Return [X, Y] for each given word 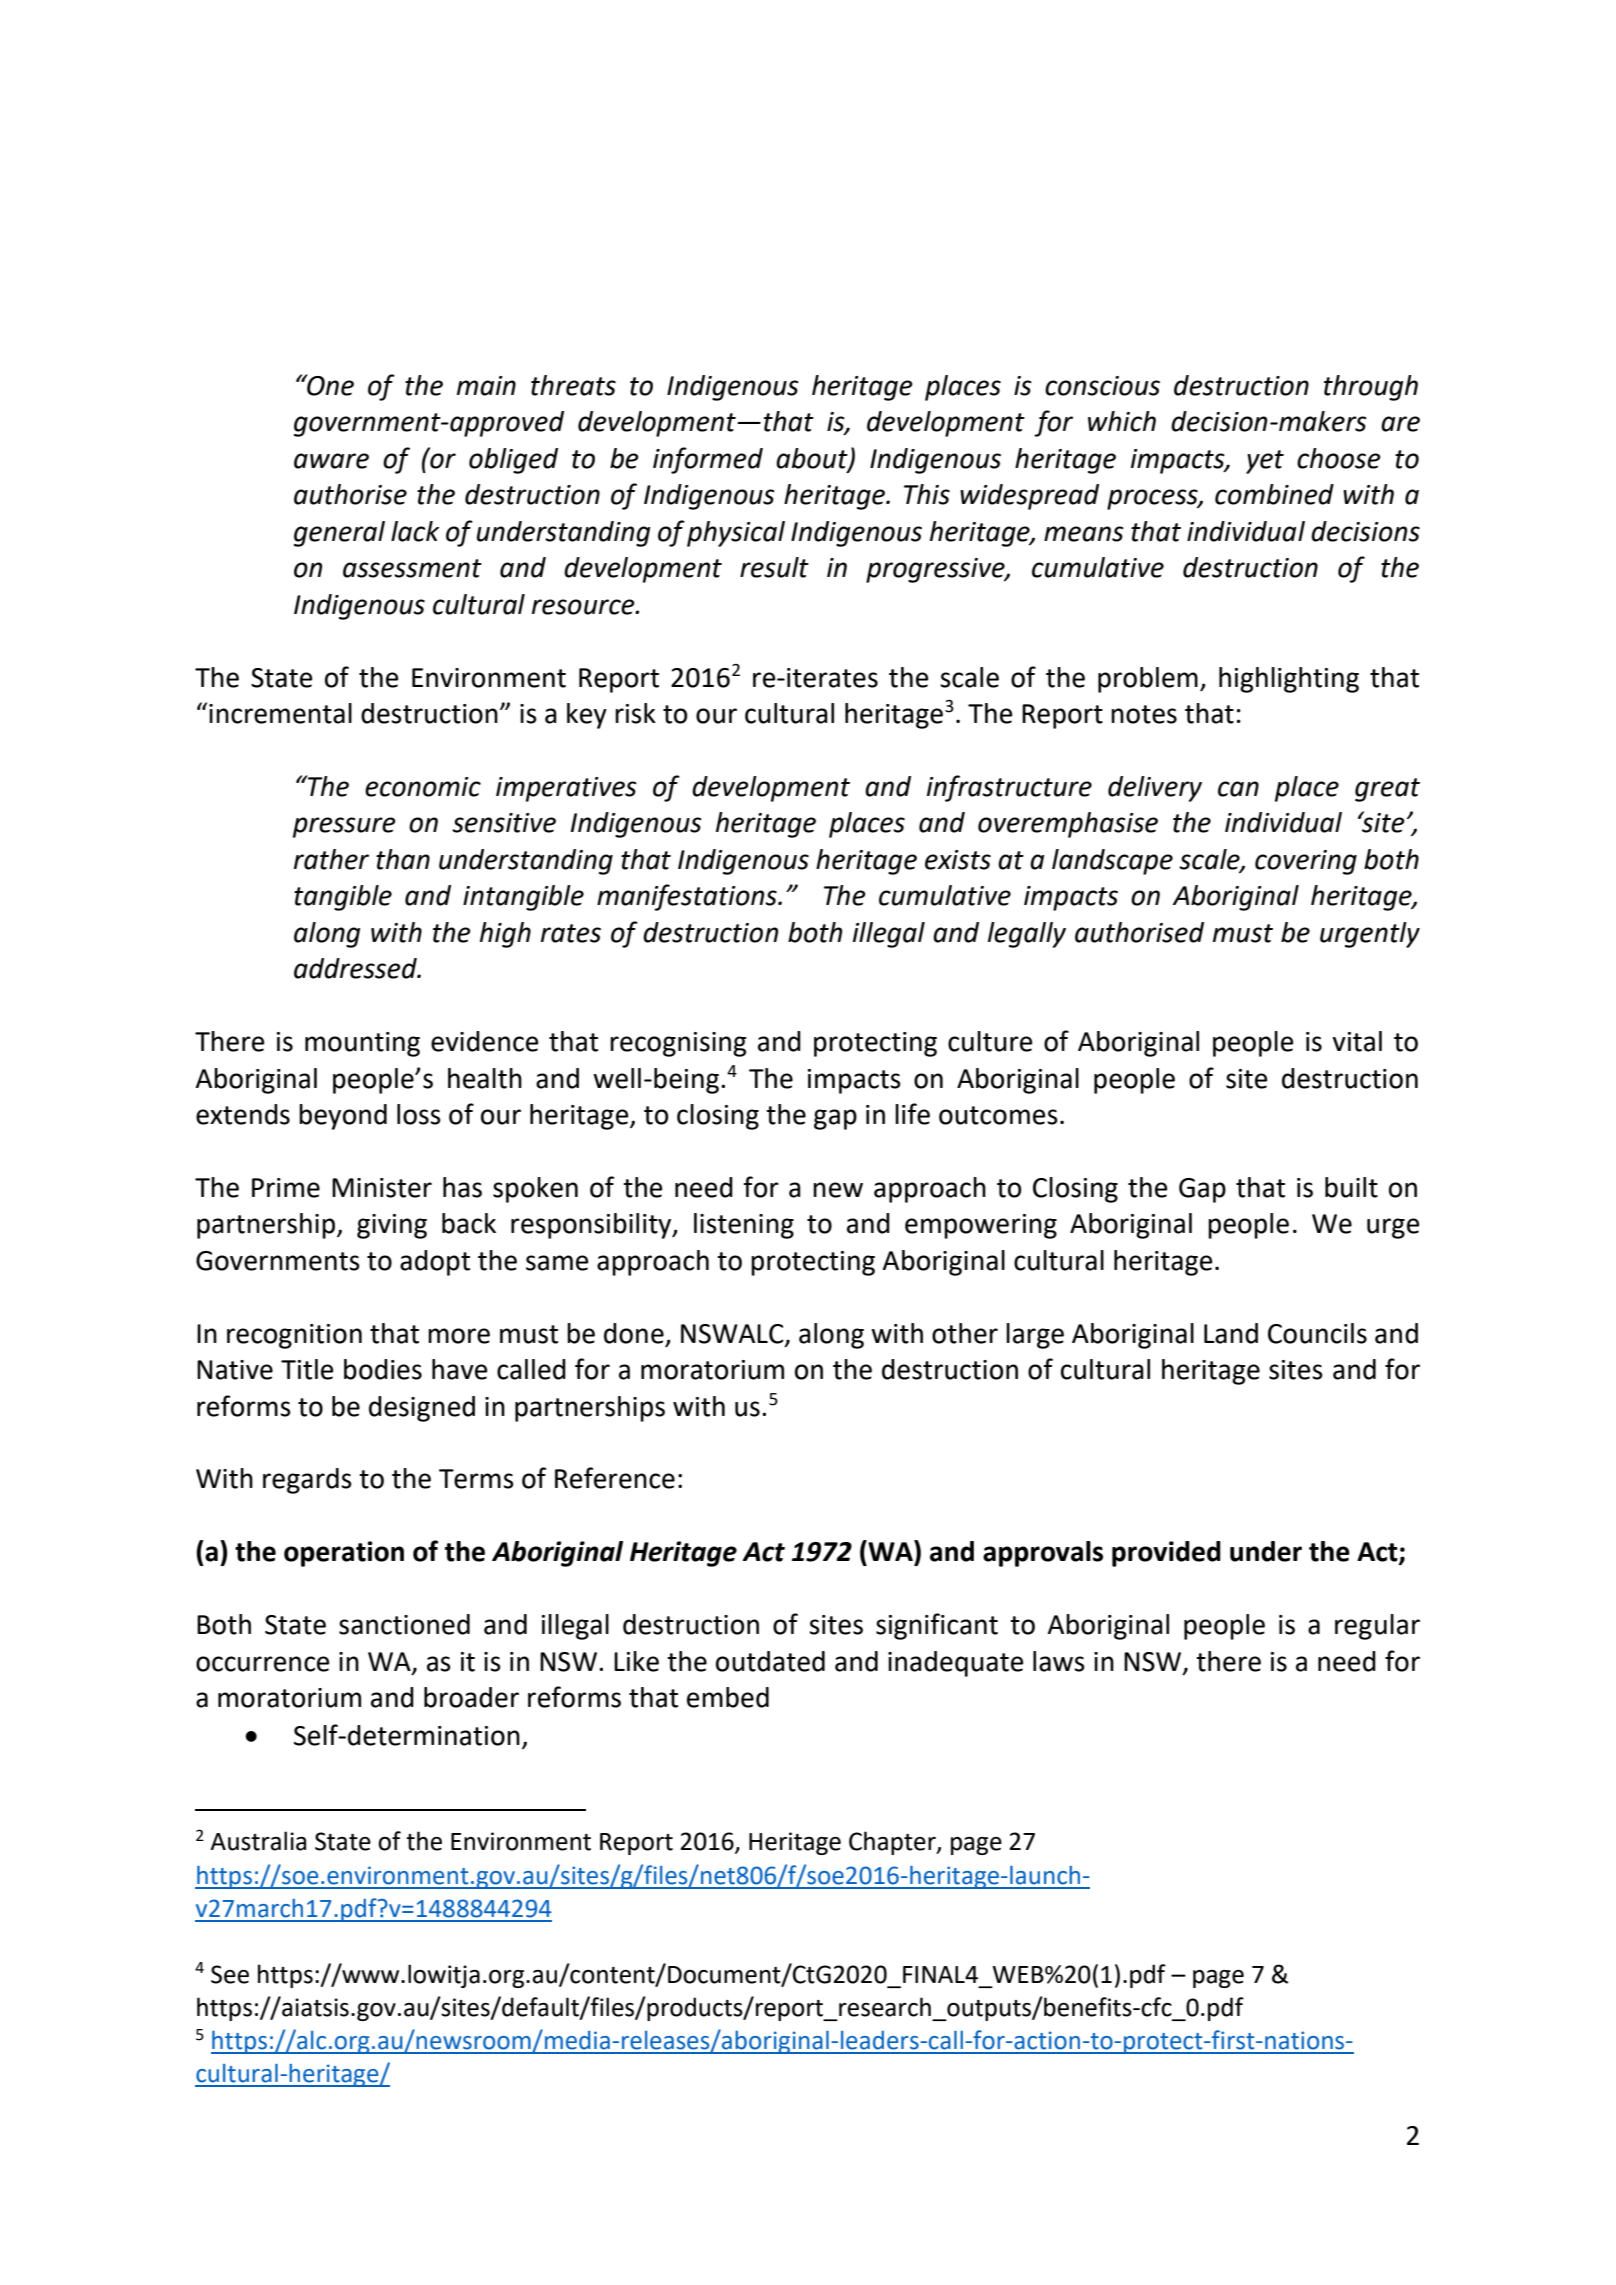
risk [635, 713]
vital [1357, 1041]
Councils [1317, 1333]
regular [1377, 1627]
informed [708, 460]
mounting [362, 1044]
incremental [280, 713]
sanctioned [404, 1624]
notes [1144, 714]
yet [1265, 462]
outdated [770, 1661]
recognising [678, 1044]
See [230, 1974]
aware [331, 461]
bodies [383, 1369]
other [965, 1333]
